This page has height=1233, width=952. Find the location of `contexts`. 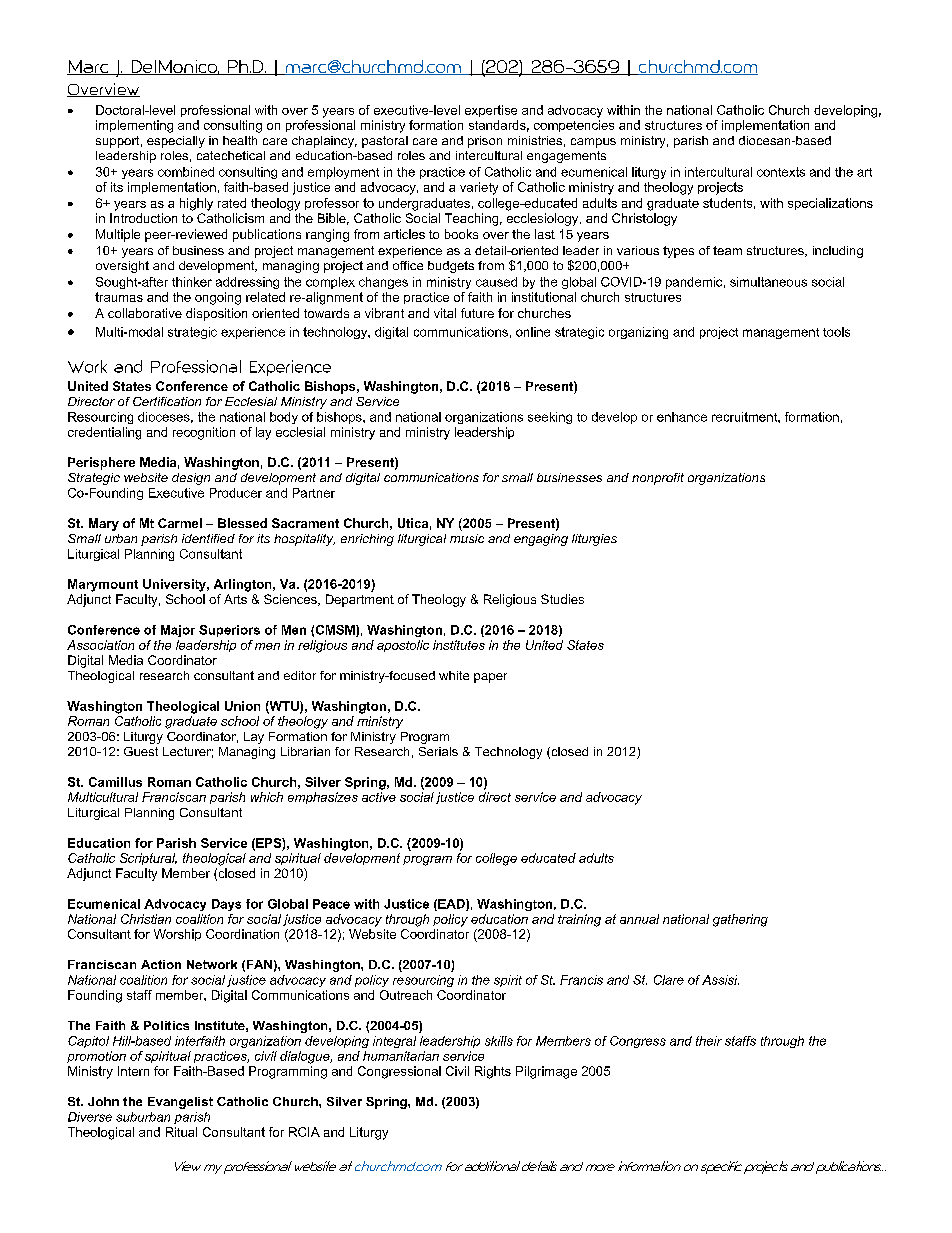

contexts is located at coordinates (781, 172).
